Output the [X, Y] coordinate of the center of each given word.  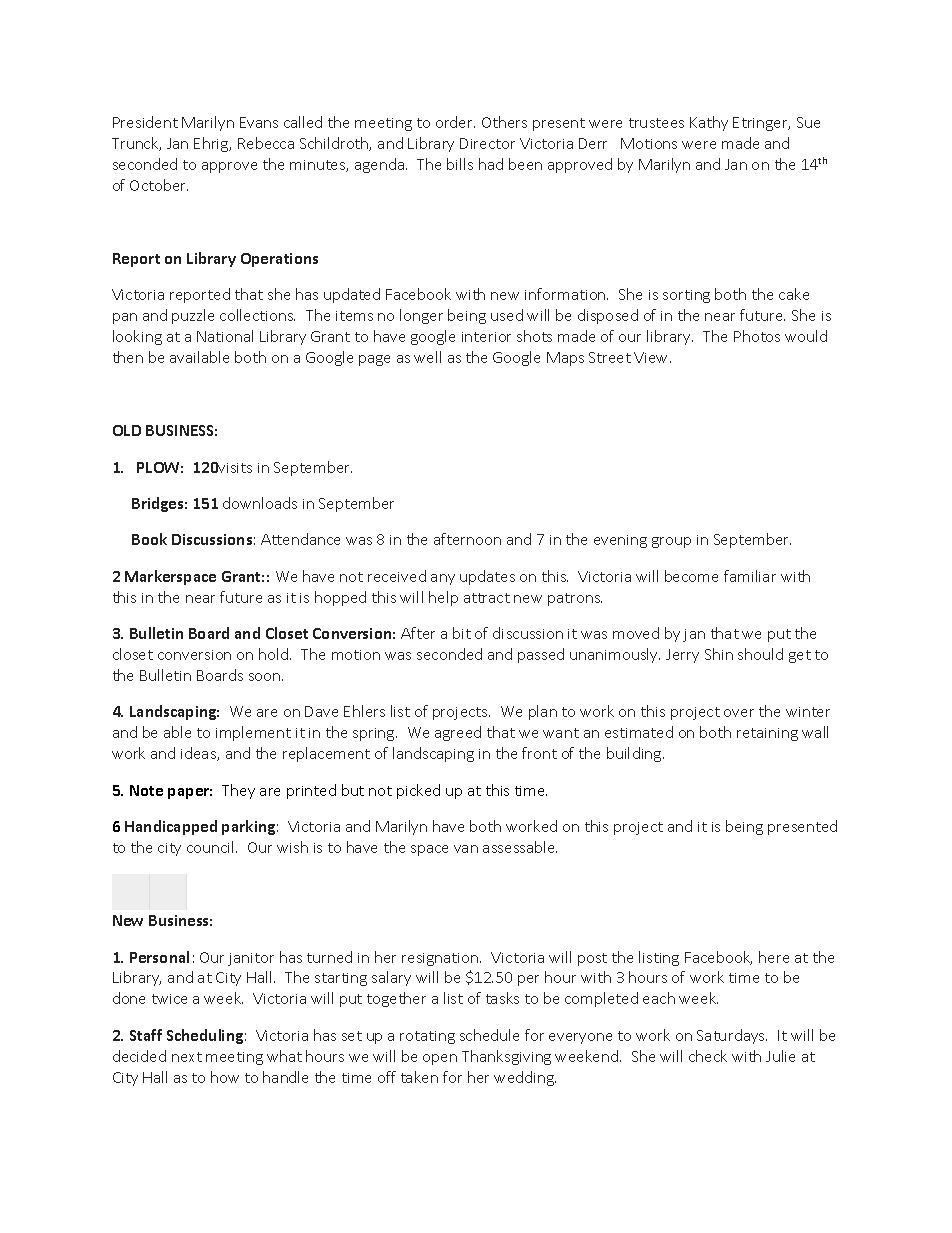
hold [275, 654]
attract [487, 598]
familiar [750, 576]
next [187, 1057]
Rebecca [266, 143]
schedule [489, 1035]
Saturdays [732, 1036]
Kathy [709, 123]
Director [487, 143]
